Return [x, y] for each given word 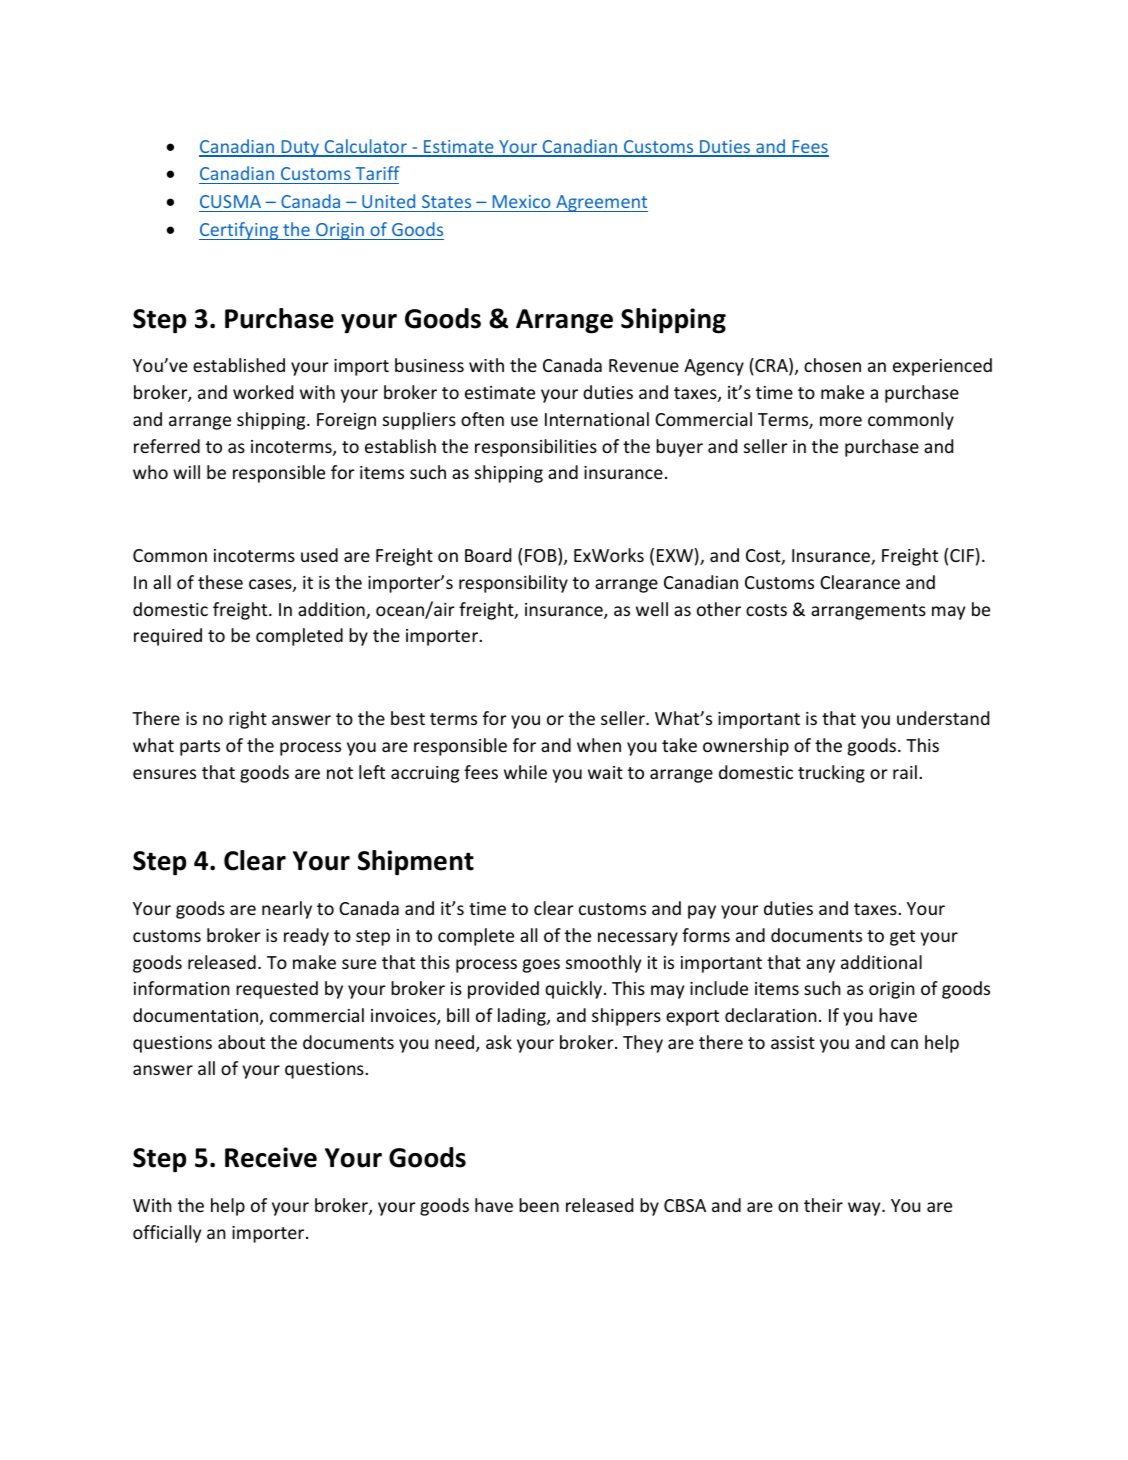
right [248, 720]
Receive [271, 1157]
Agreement [601, 203]
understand [943, 718]
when [599, 745]
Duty [300, 148]
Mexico [521, 201]
